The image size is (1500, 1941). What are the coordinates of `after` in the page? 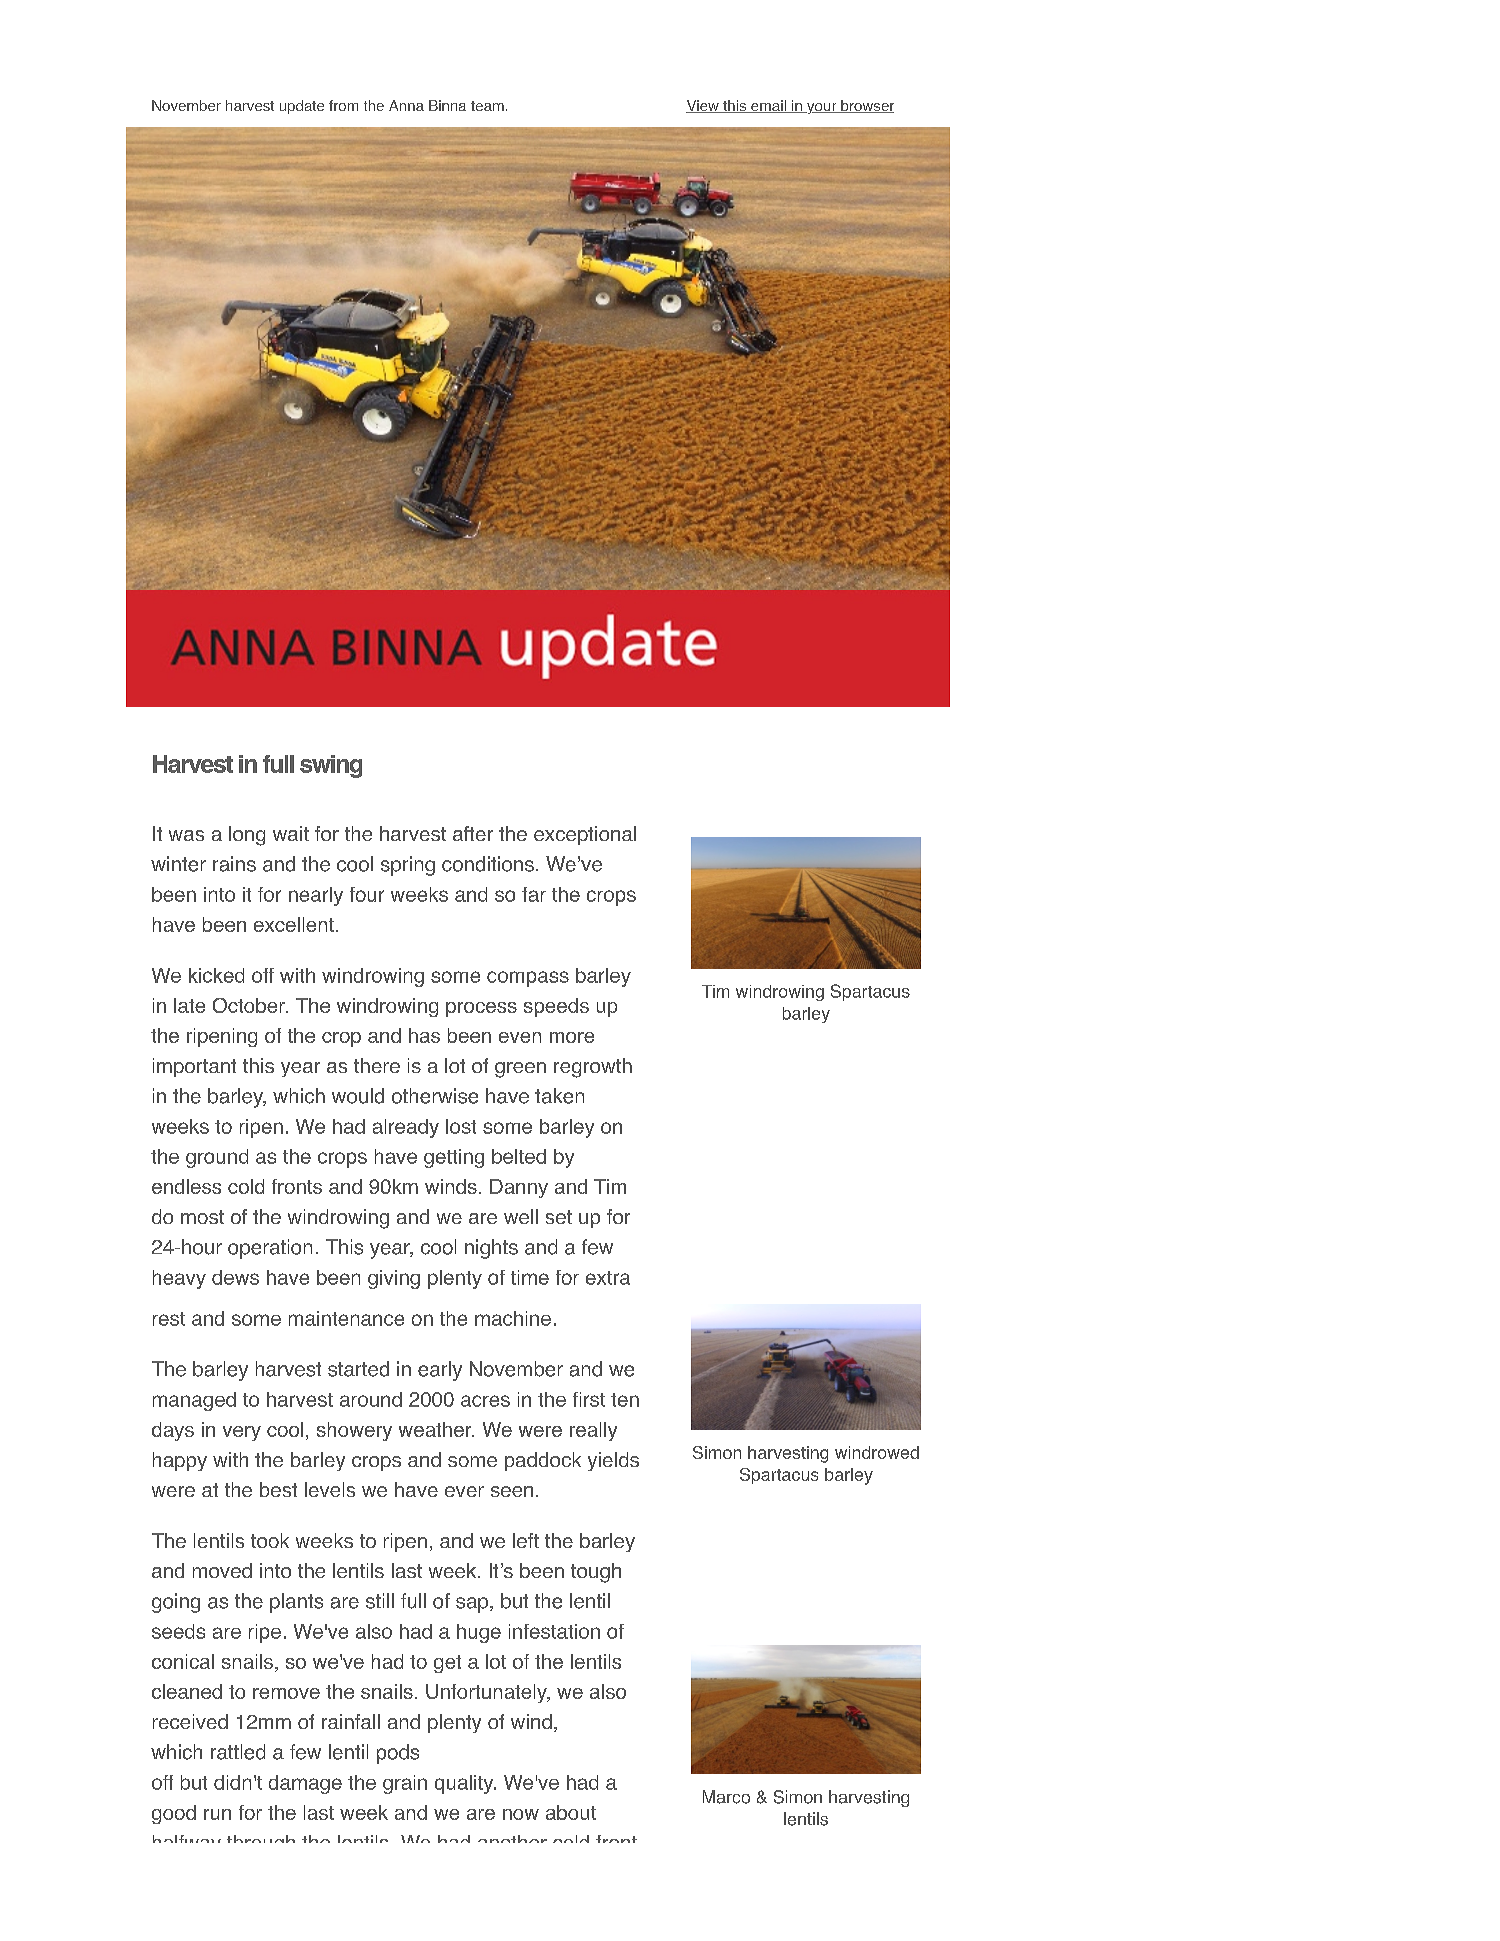 It's located at (473, 833).
